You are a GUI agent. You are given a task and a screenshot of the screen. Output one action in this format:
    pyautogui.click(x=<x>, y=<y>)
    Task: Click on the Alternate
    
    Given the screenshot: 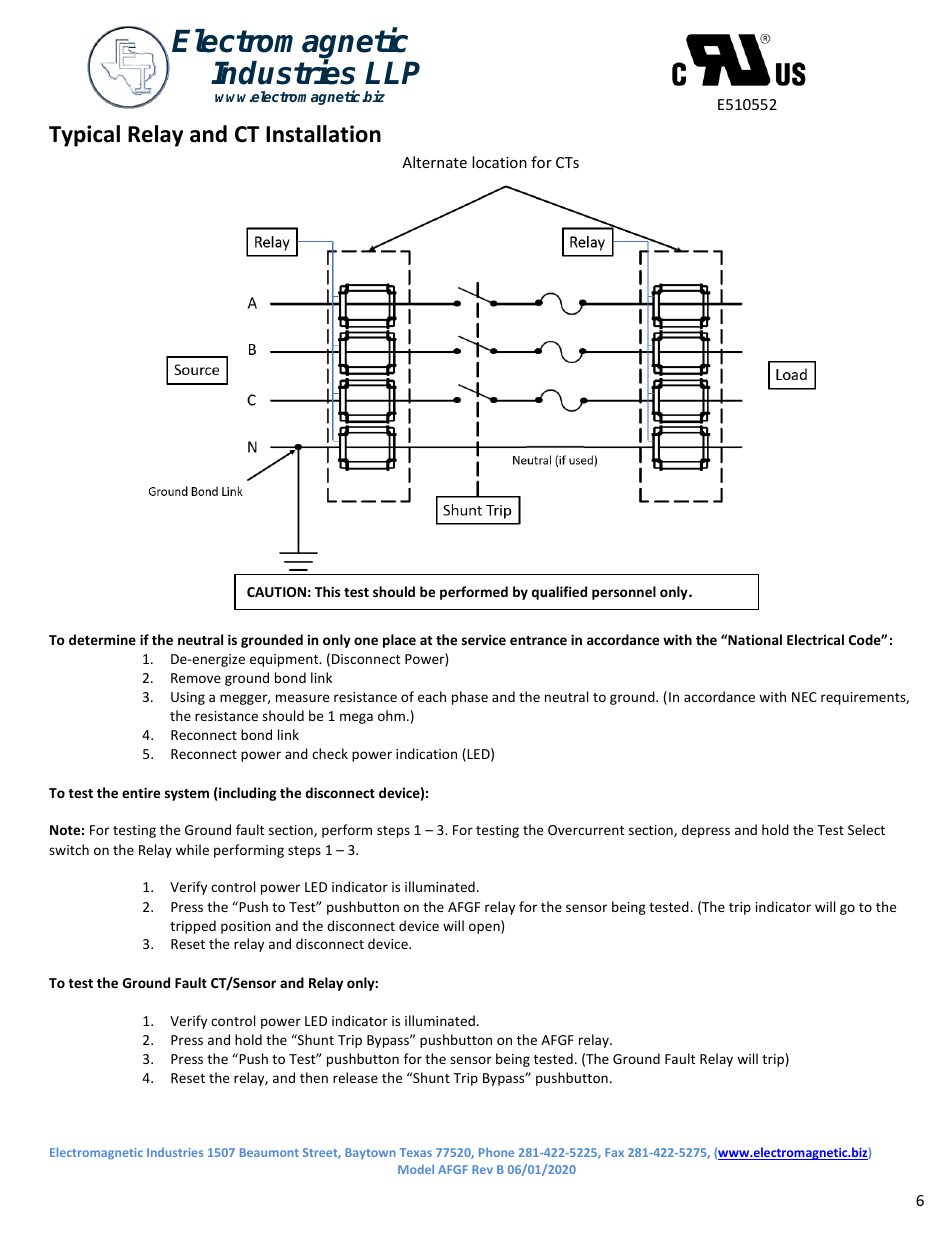 What is the action you would take?
    pyautogui.click(x=434, y=162)
